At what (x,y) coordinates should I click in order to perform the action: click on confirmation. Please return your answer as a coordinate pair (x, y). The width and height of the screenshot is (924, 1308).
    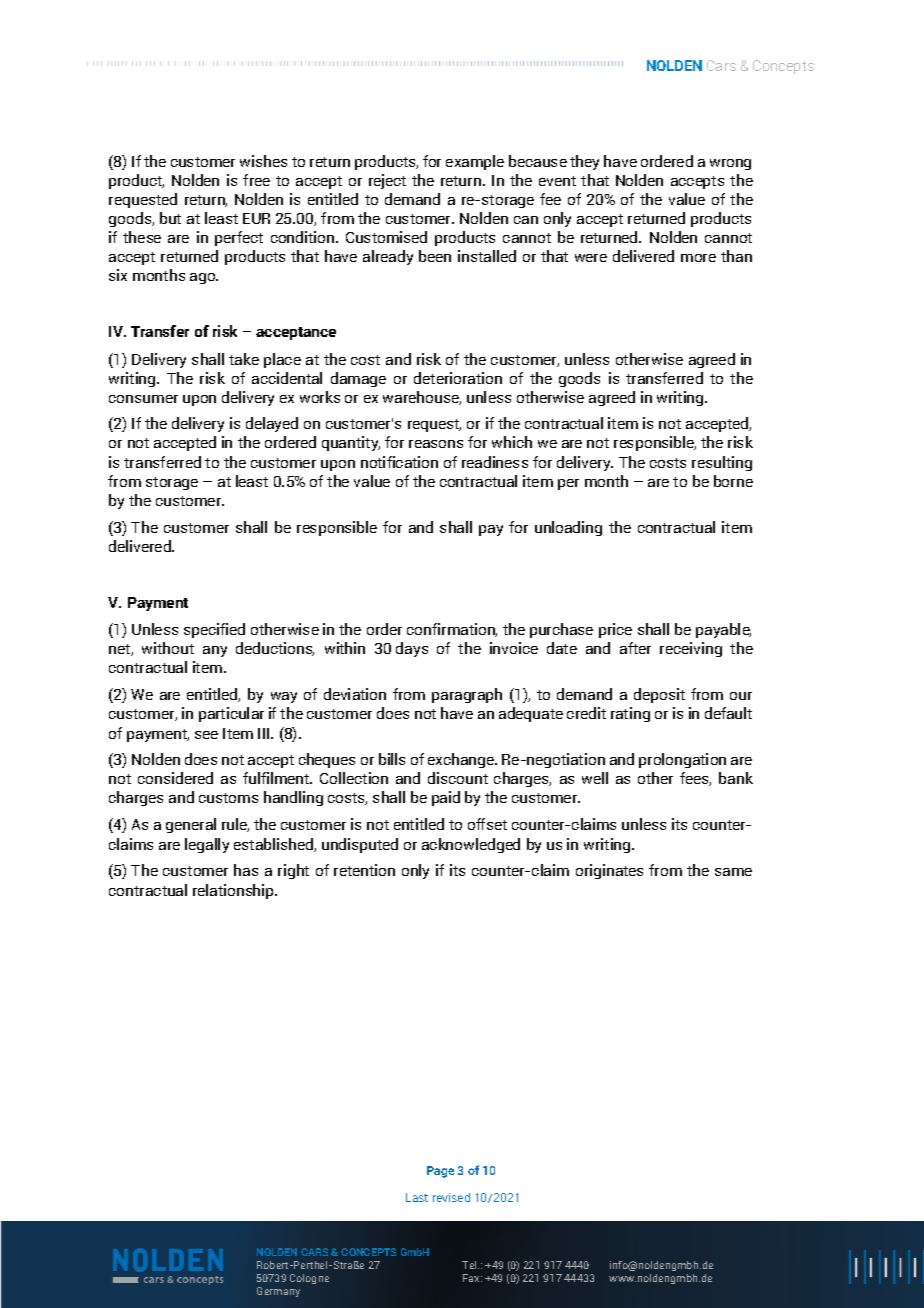
    Looking at the image, I should click on (452, 630).
